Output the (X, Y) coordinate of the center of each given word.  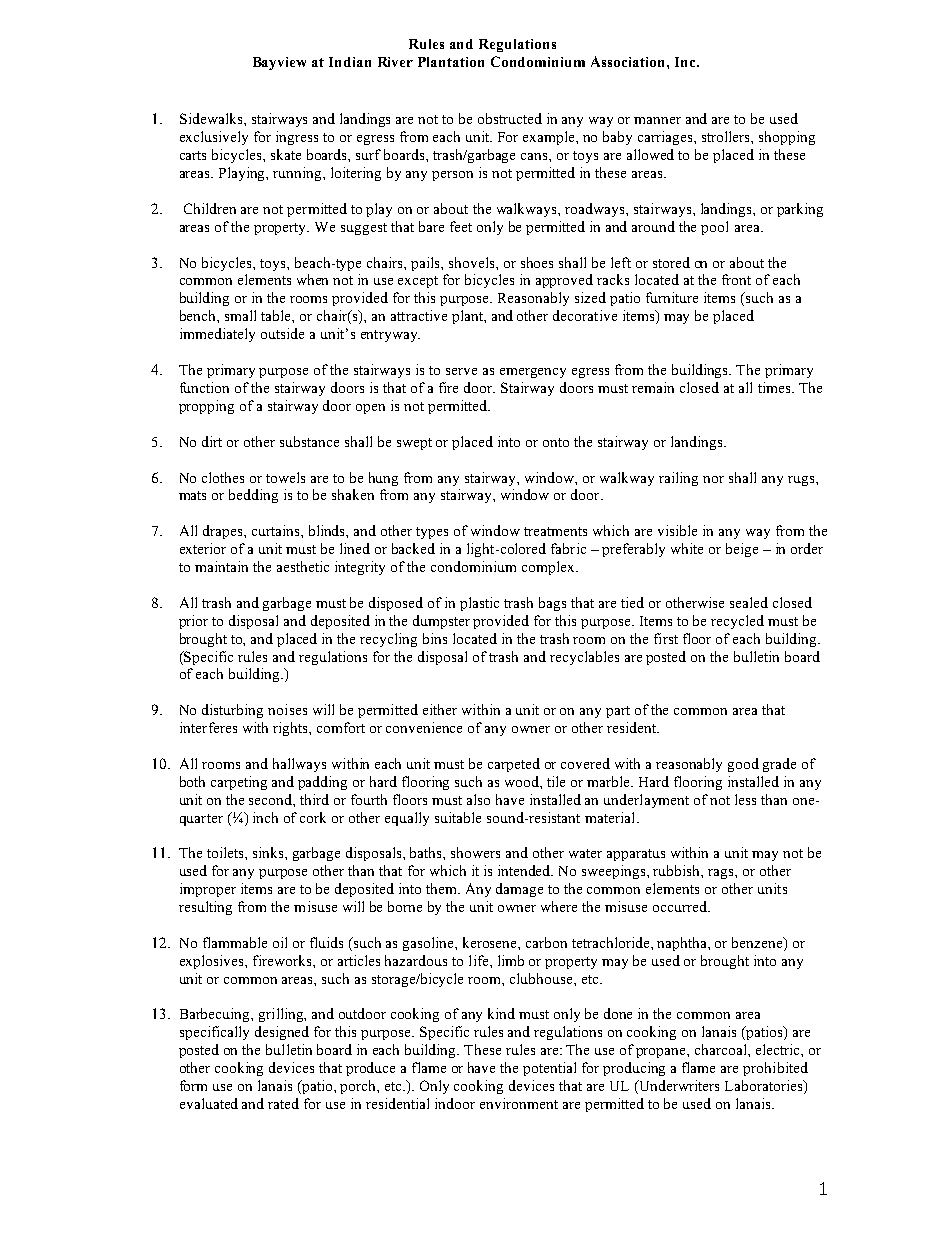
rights (291, 729)
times (775, 387)
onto (556, 442)
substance (309, 441)
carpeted (514, 765)
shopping (787, 138)
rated (283, 1103)
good (743, 765)
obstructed (510, 118)
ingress (297, 138)
